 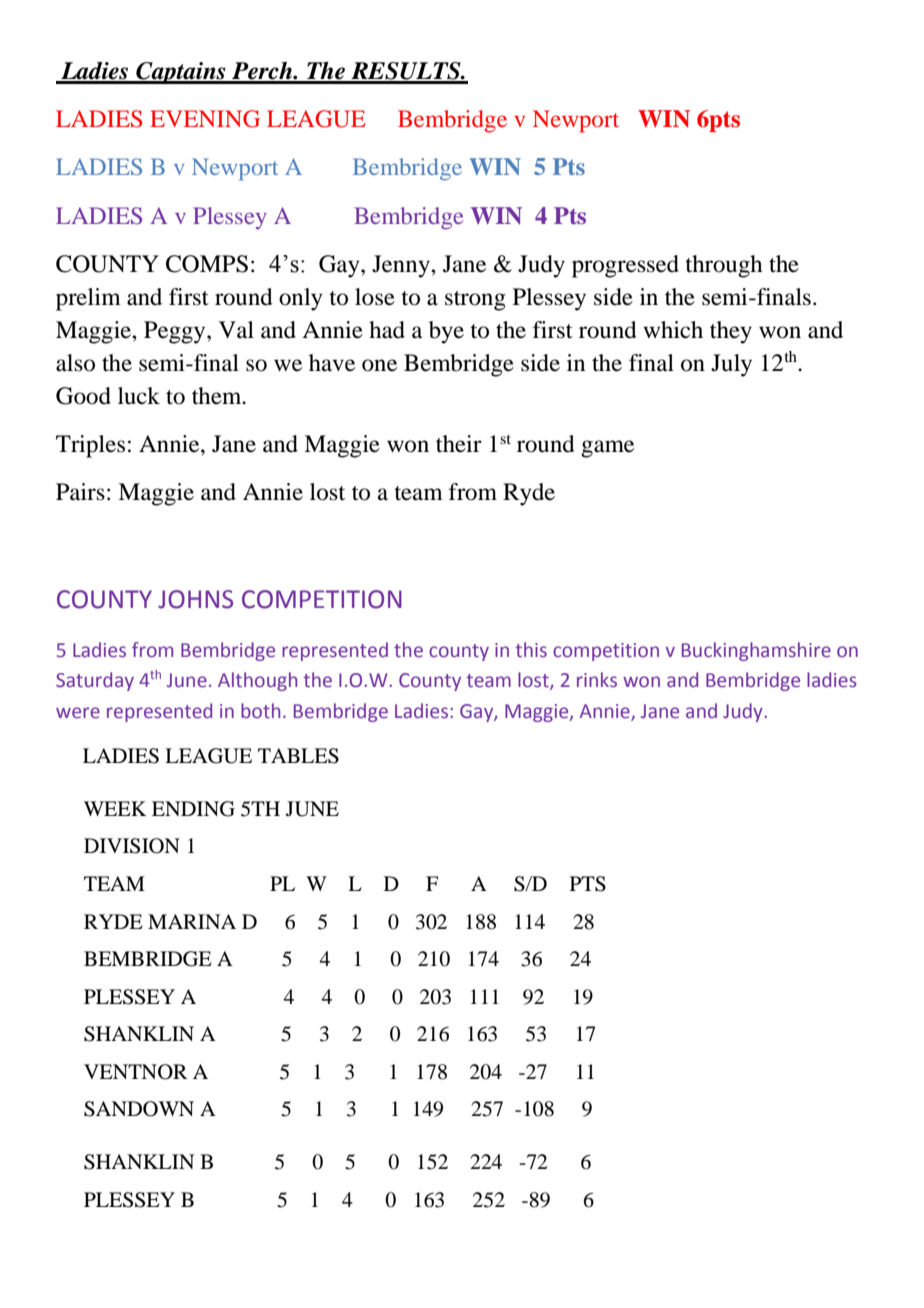 What do you see at coordinates (724, 266) in the screenshot?
I see `through` at bounding box center [724, 266].
